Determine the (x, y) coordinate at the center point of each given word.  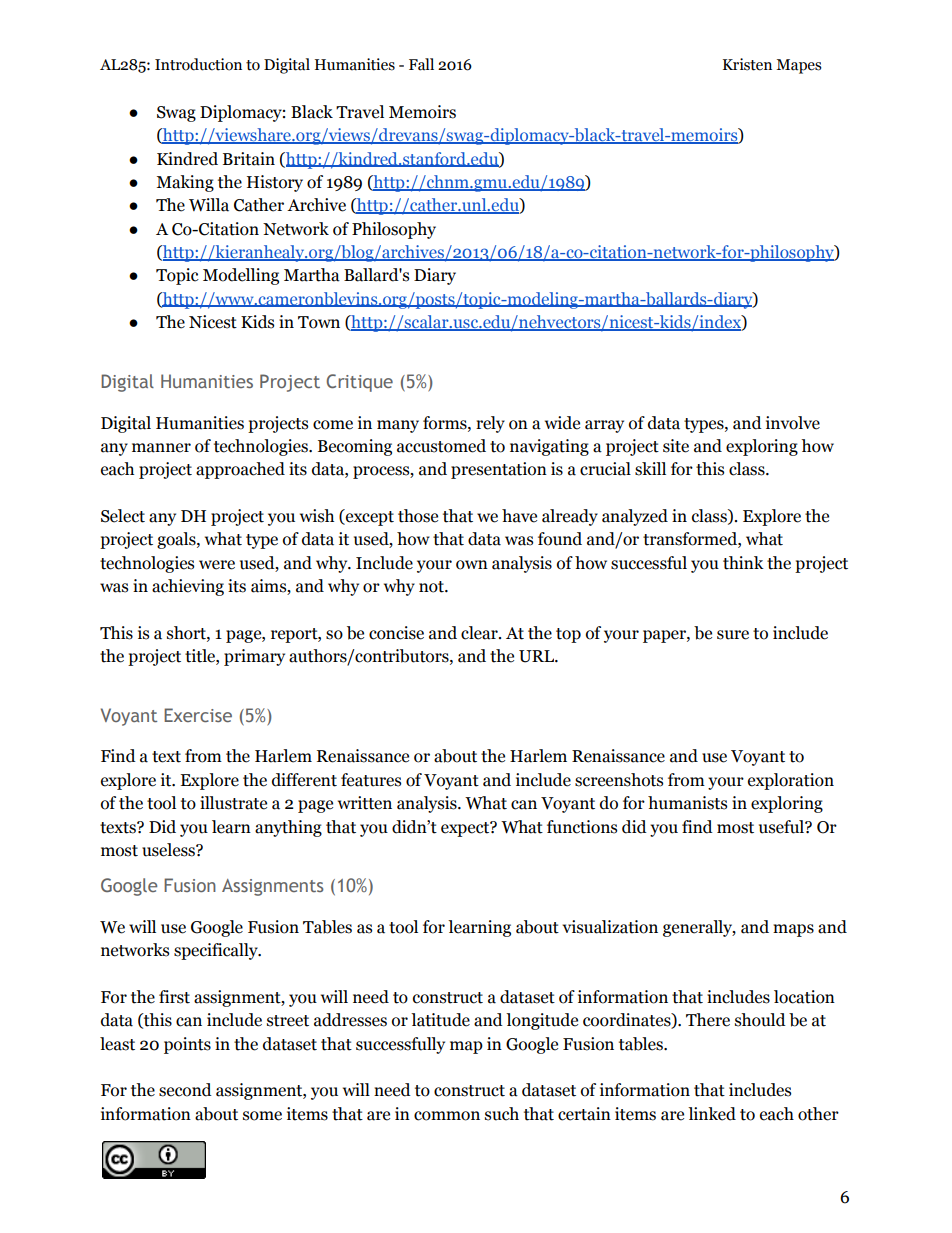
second (185, 1090)
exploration (791, 781)
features (371, 780)
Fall (421, 64)
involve (793, 423)
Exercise (198, 715)
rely (490, 424)
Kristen (747, 64)
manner (161, 448)
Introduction (198, 64)
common (447, 1116)
